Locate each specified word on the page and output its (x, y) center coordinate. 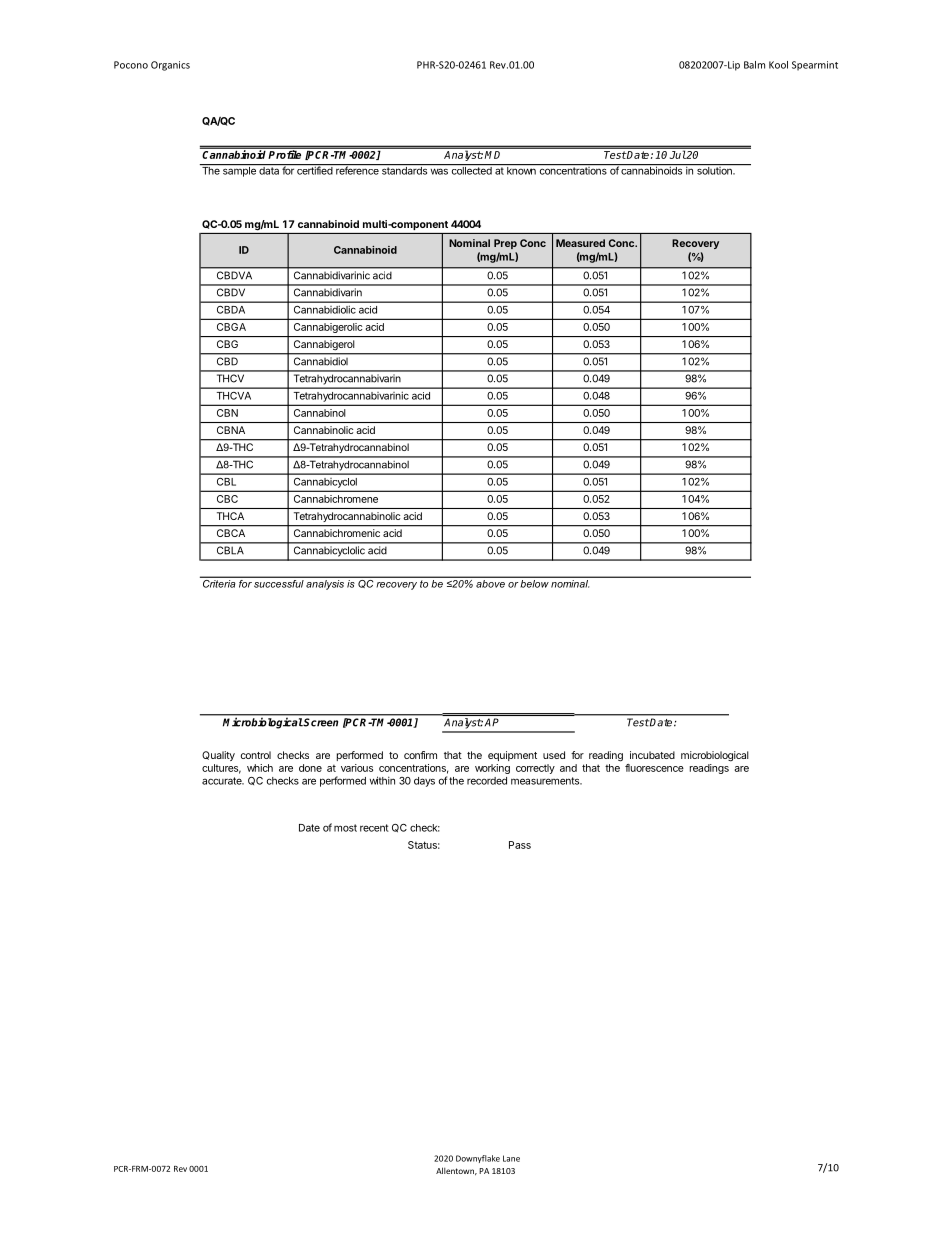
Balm (754, 65)
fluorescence (654, 768)
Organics (170, 66)
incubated (652, 755)
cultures (221, 769)
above (490, 582)
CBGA (231, 327)
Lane (511, 1158)
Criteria (219, 582)
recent (374, 828)
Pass (520, 845)
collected (472, 171)
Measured (580, 243)
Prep (505, 244)
